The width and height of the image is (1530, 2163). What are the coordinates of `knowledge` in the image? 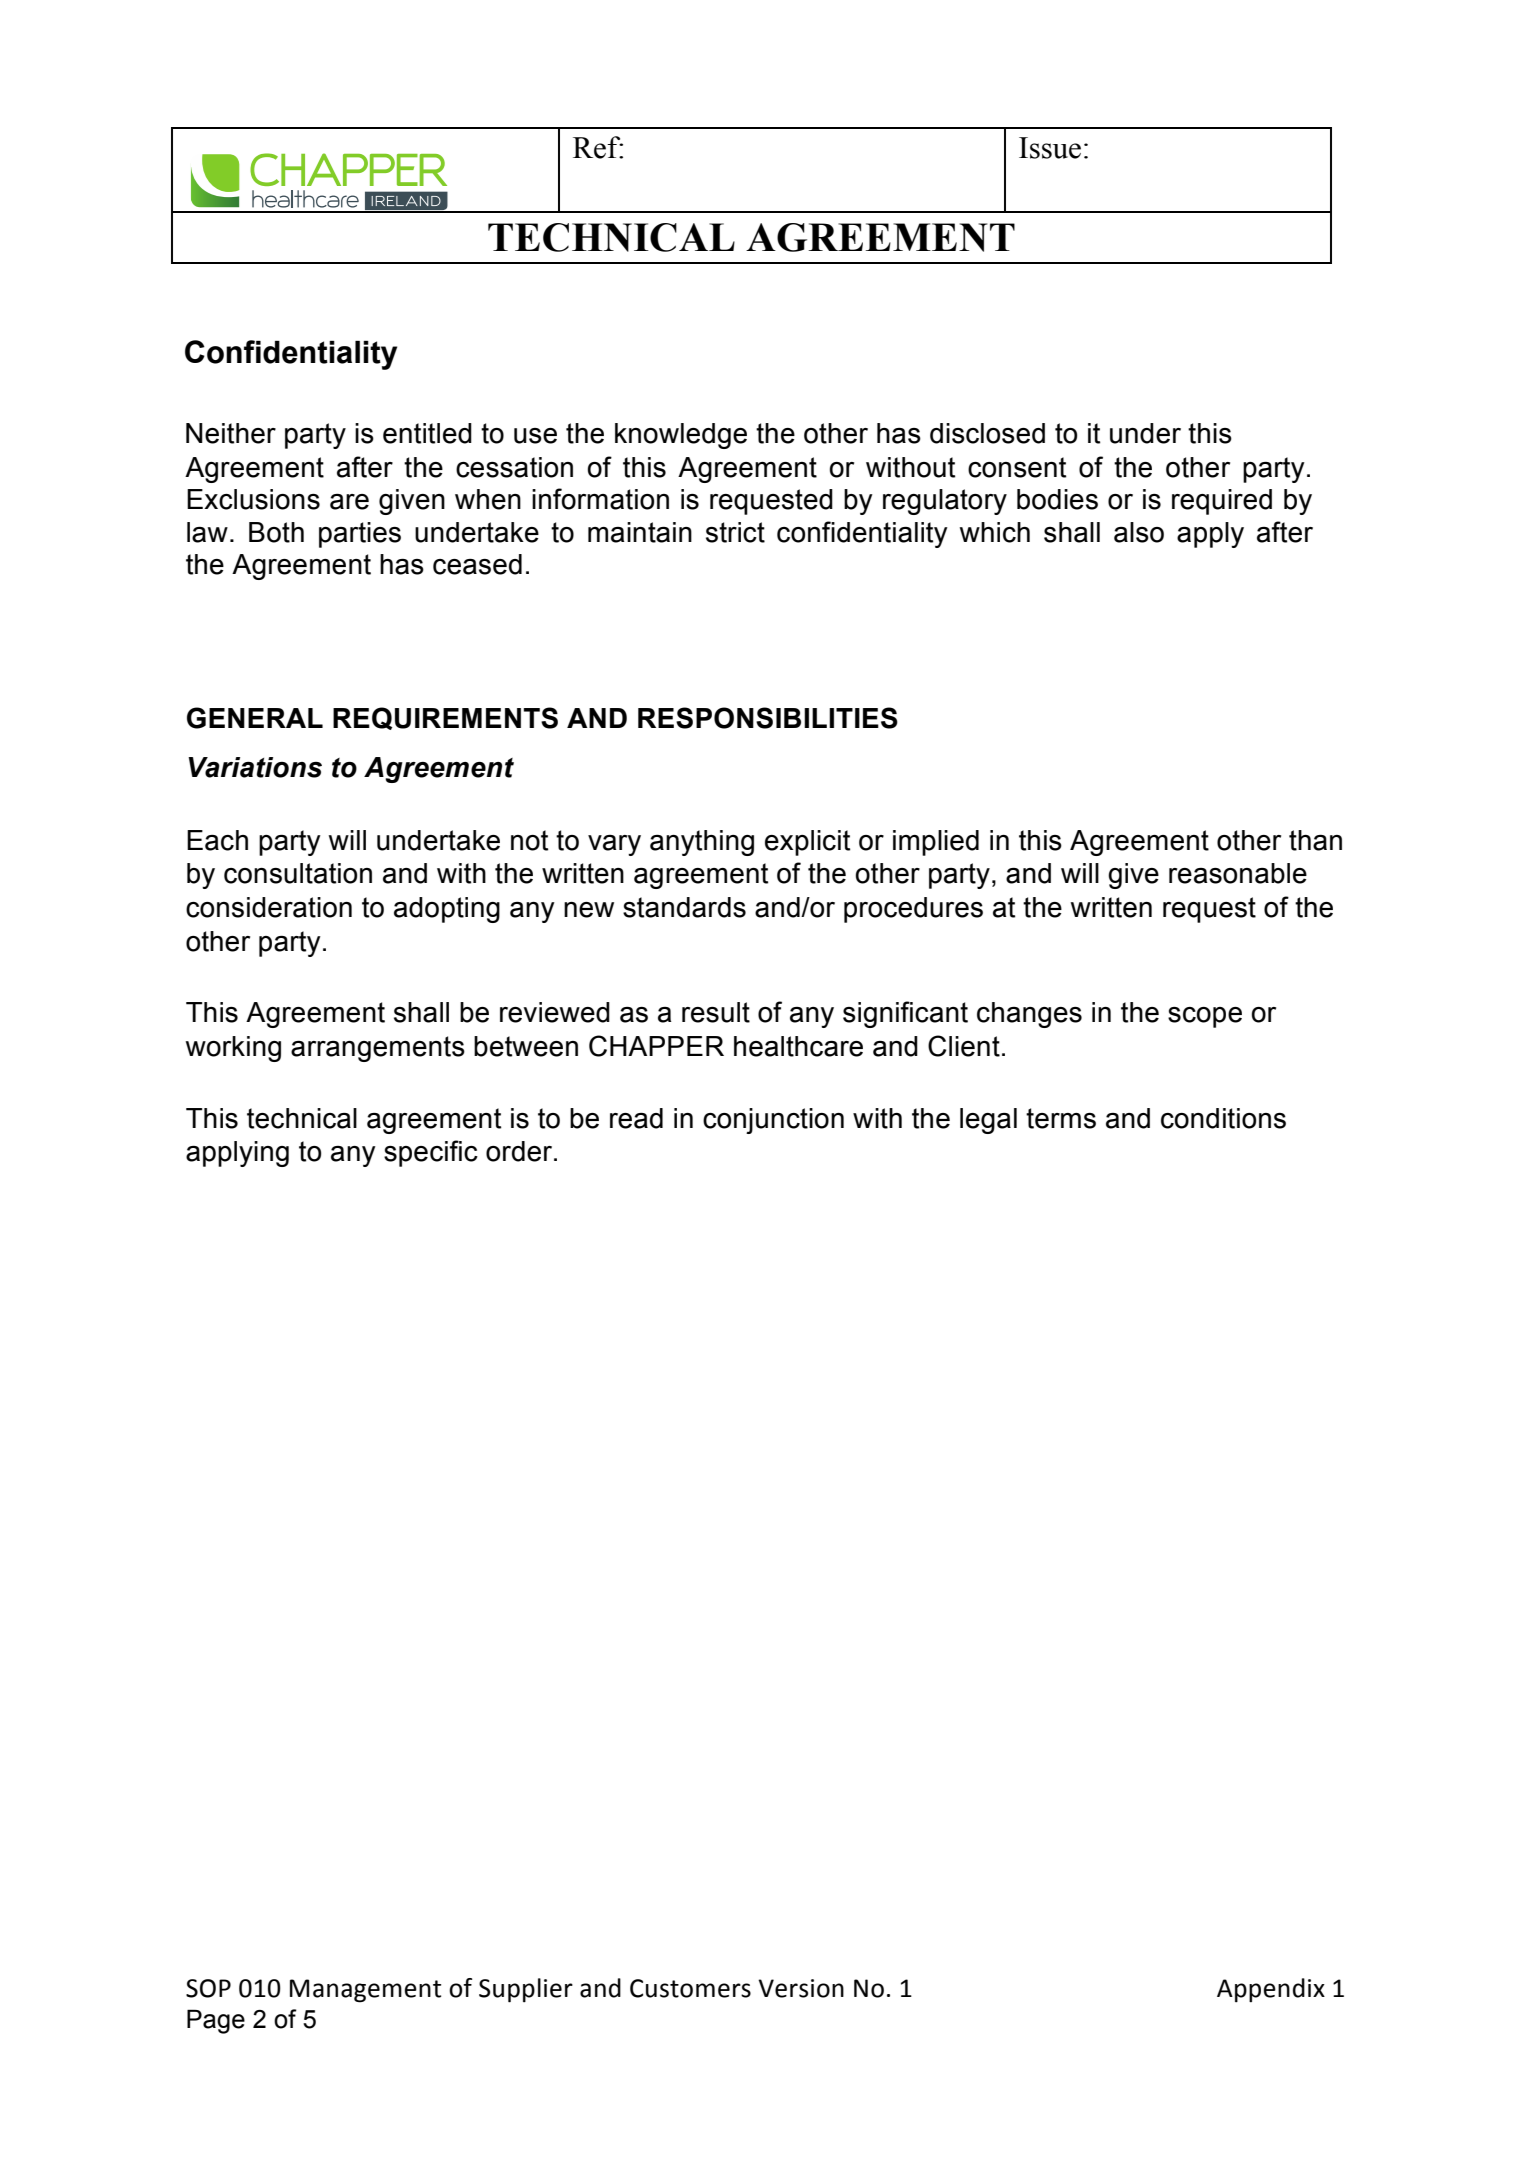 It's located at (681, 436).
